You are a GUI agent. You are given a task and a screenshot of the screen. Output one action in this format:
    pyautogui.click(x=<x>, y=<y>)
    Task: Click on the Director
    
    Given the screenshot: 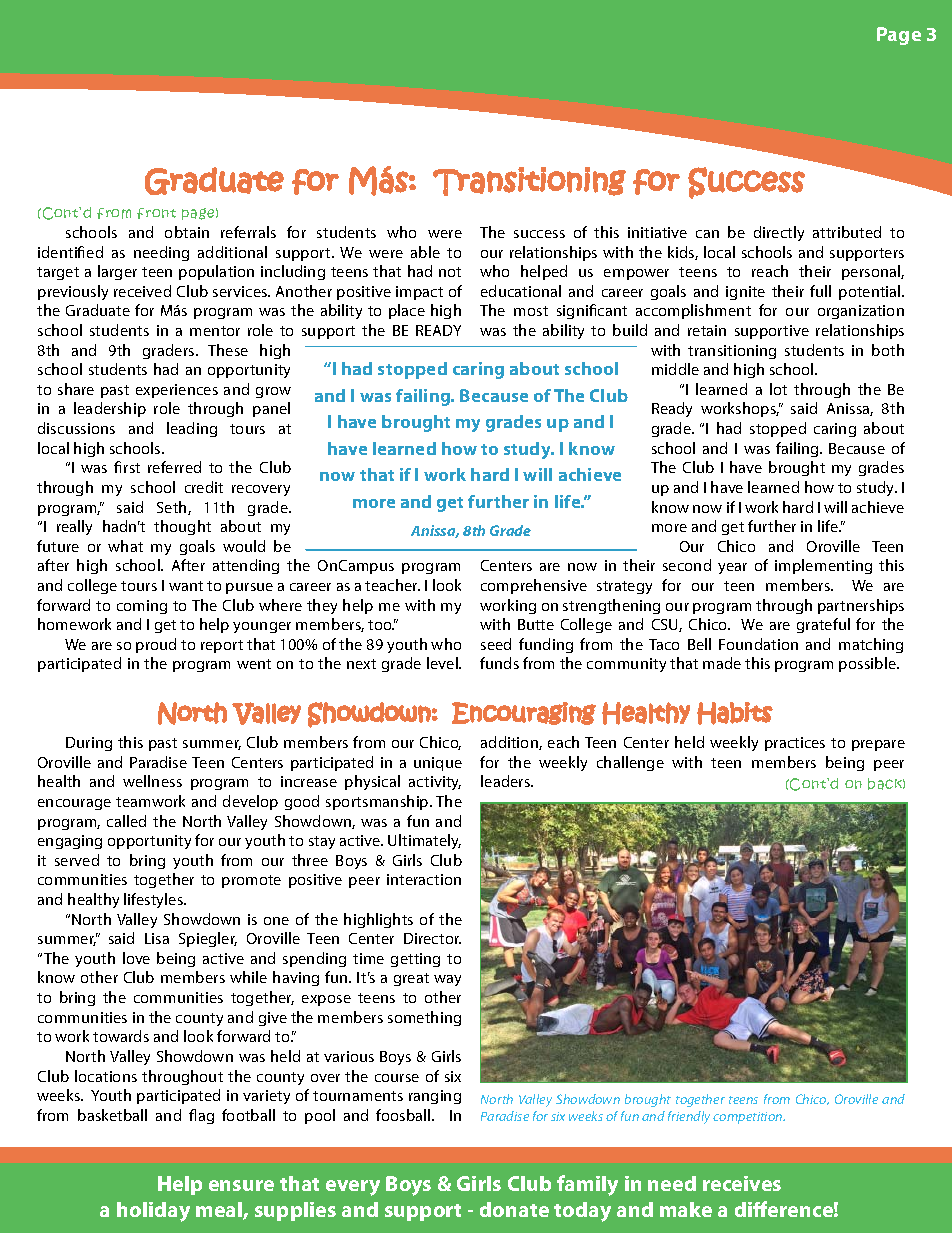 What is the action you would take?
    pyautogui.click(x=432, y=938)
